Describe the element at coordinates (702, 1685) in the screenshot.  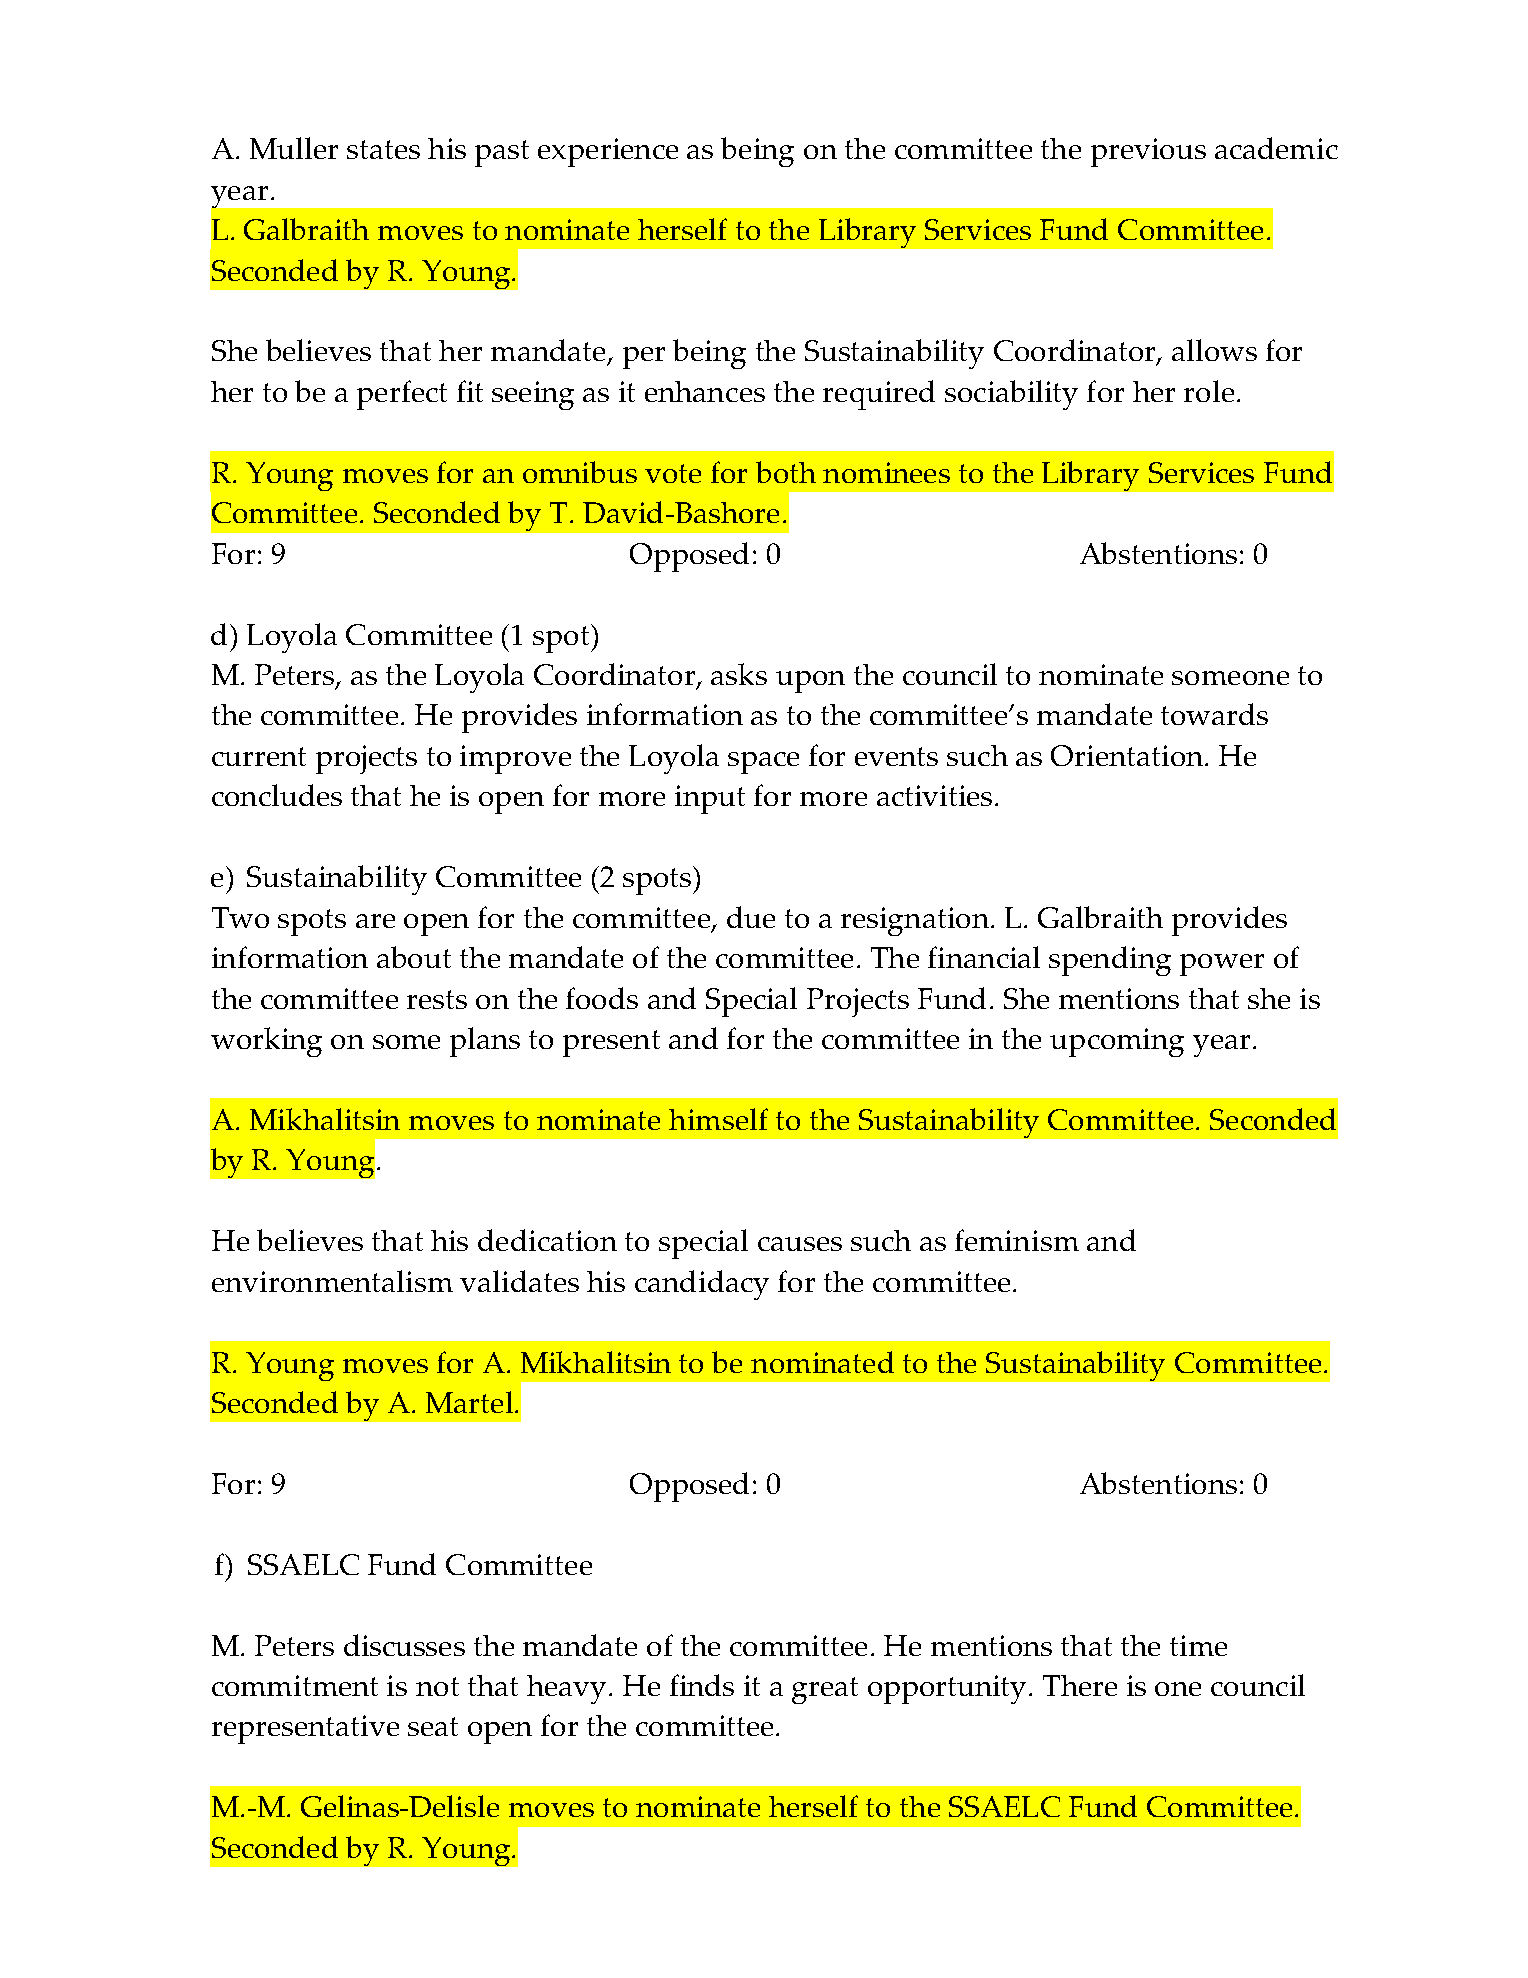
I see `finds` at that location.
